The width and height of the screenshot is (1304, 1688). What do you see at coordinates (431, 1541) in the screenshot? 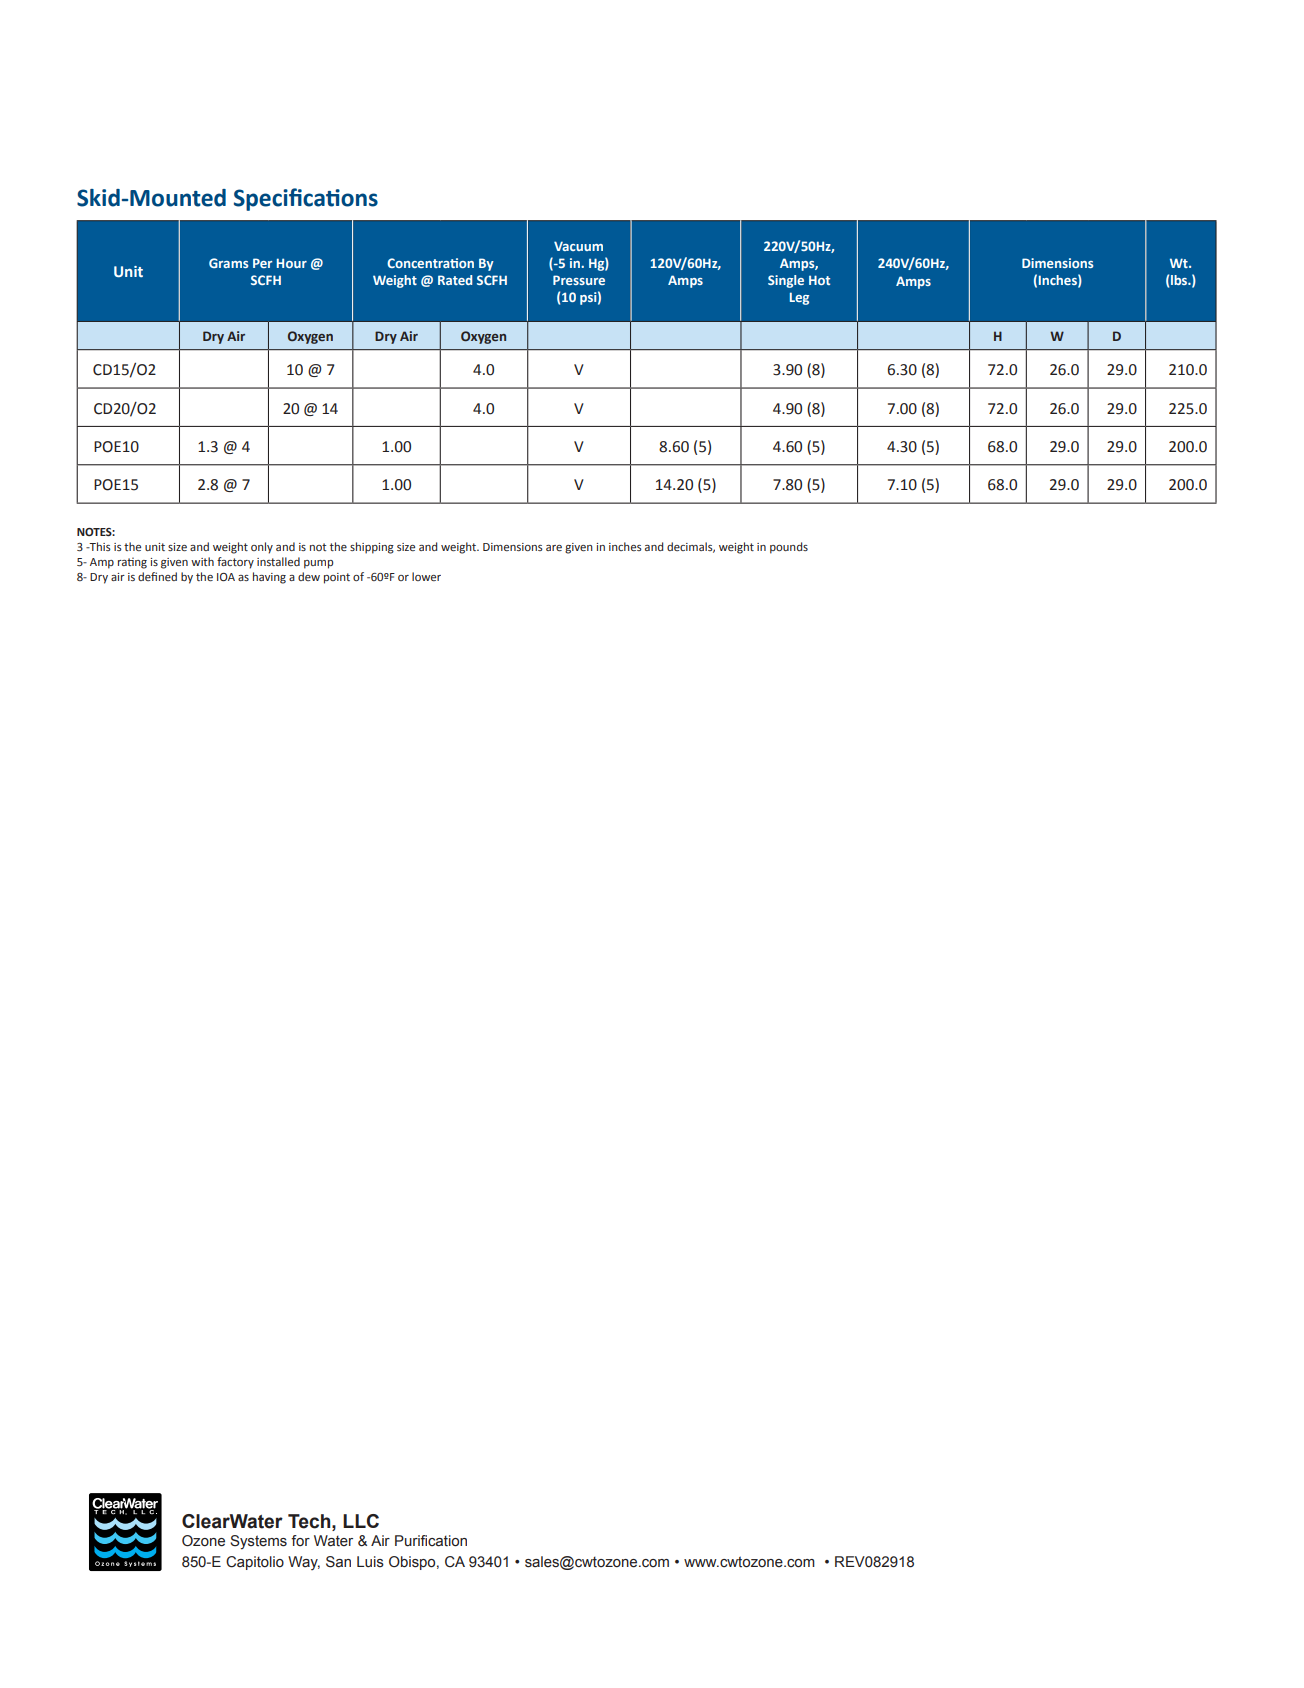
I see `Purification` at bounding box center [431, 1541].
